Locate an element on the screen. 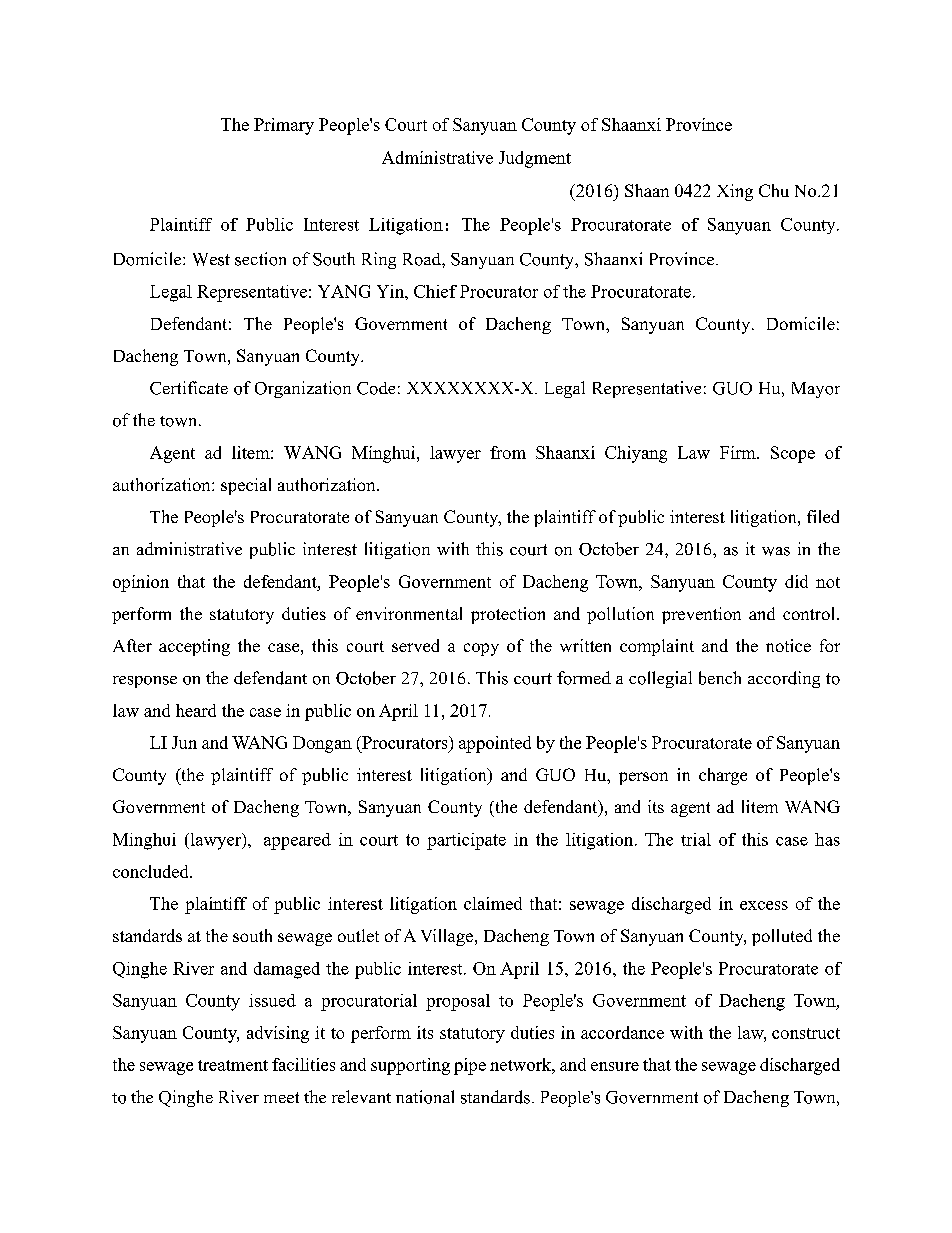  Primary is located at coordinates (284, 126).
